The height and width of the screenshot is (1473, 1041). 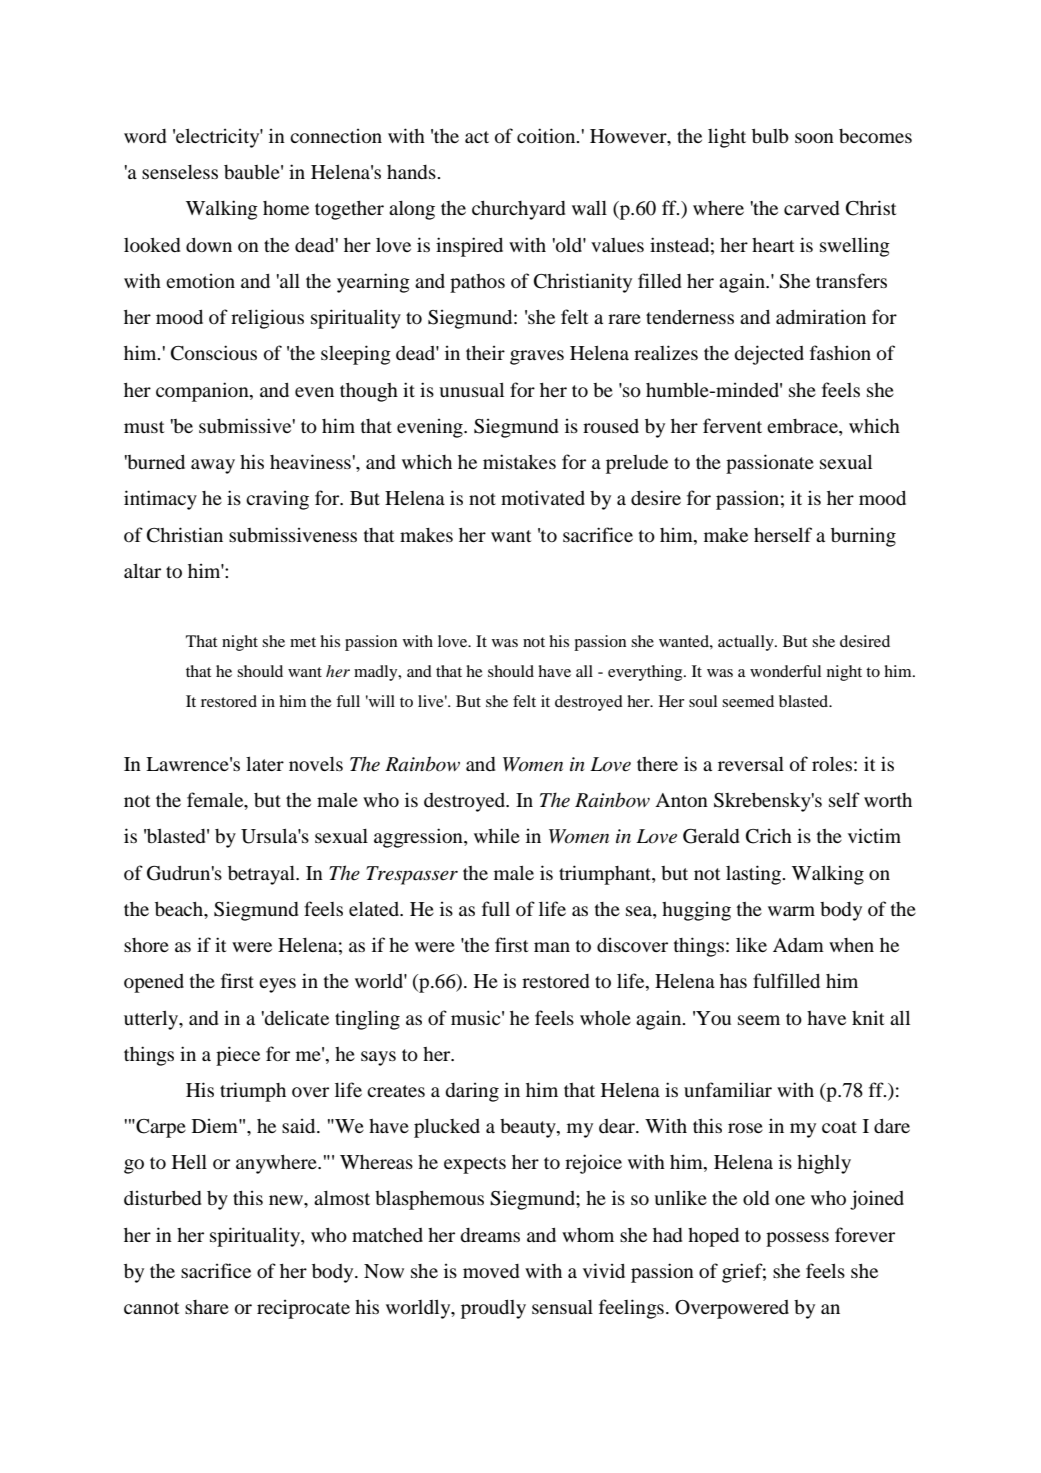 I want to click on soon, so click(x=814, y=138).
